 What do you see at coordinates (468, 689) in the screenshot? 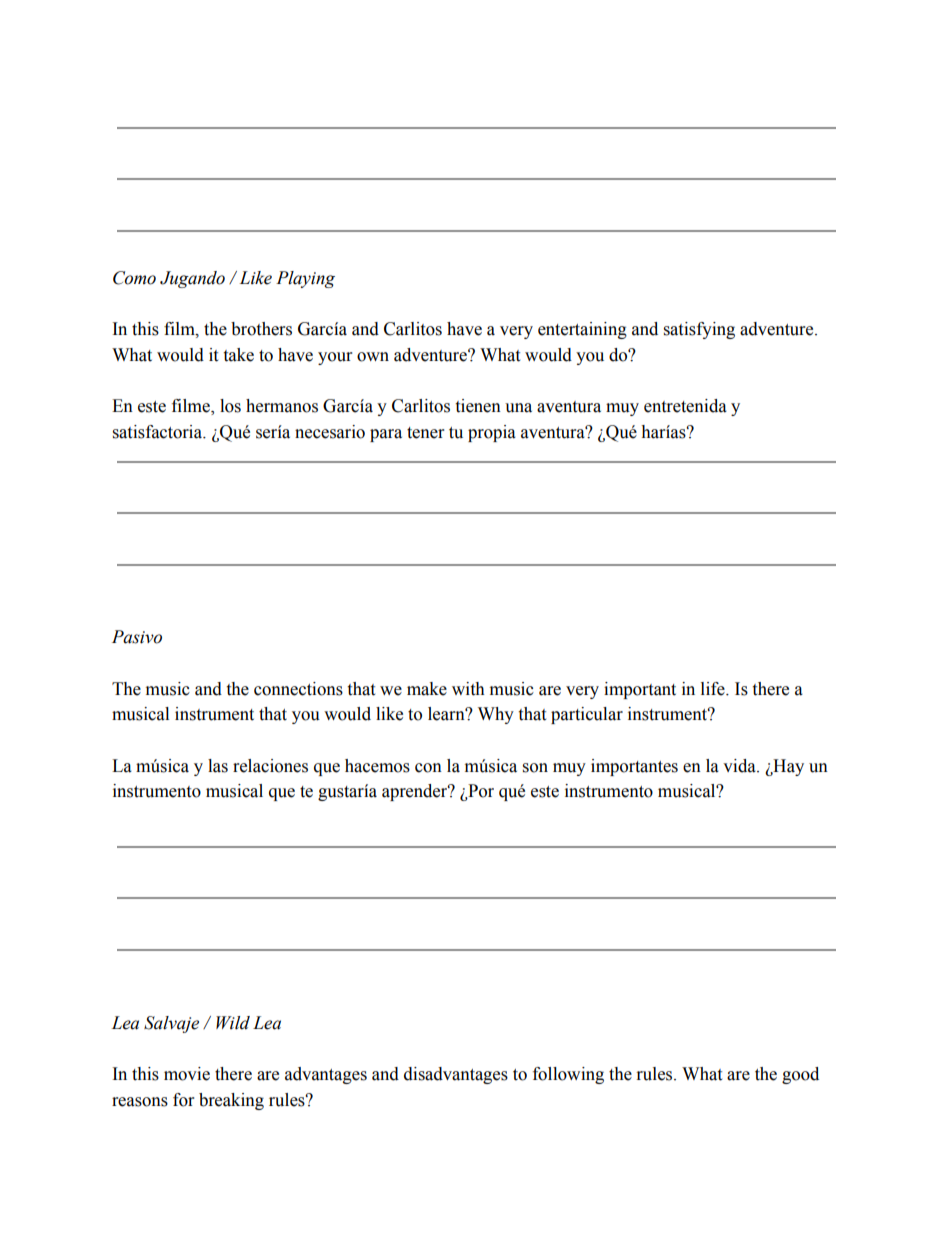
I see `with` at bounding box center [468, 689].
